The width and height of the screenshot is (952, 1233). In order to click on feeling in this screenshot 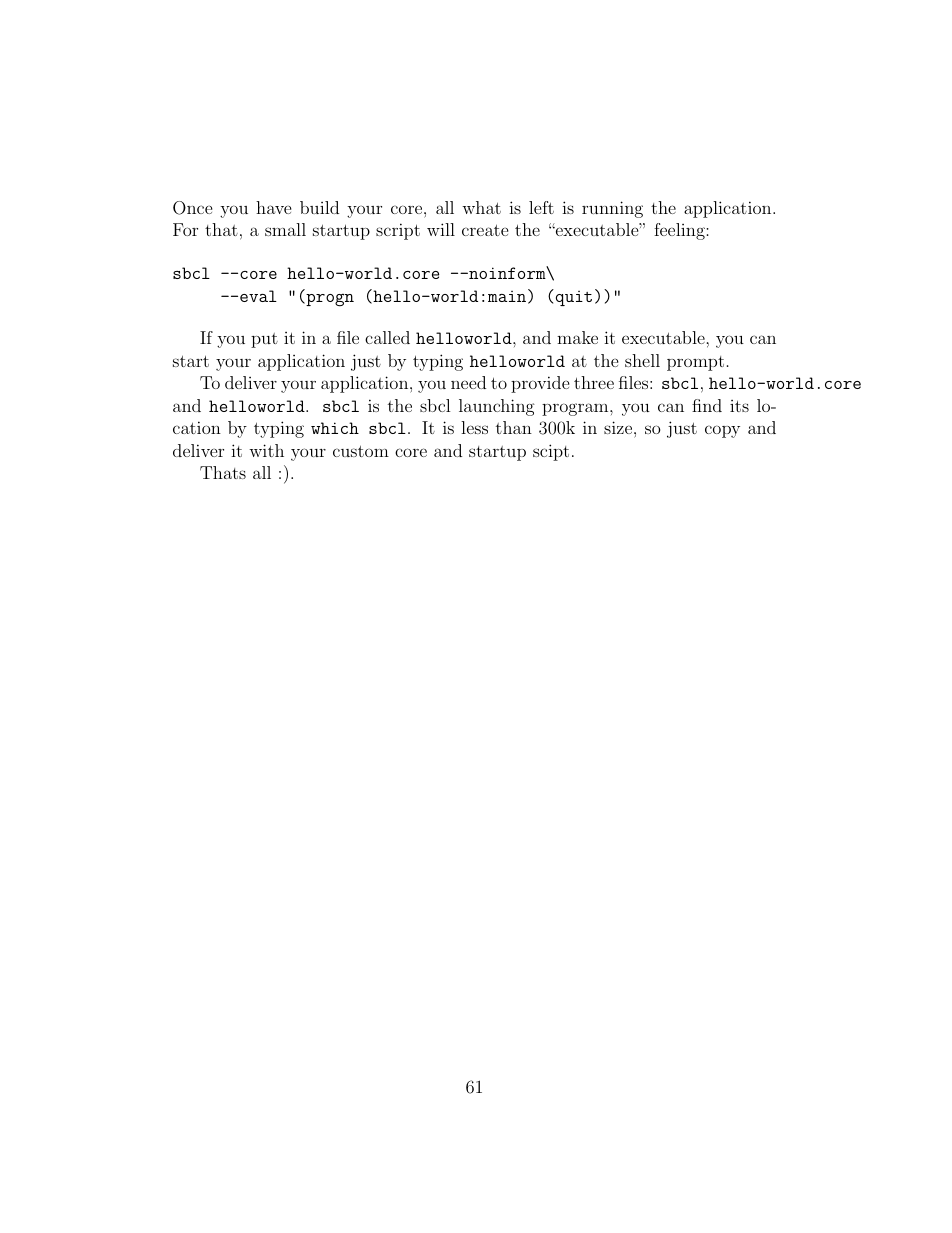, I will do `click(680, 231)`.
